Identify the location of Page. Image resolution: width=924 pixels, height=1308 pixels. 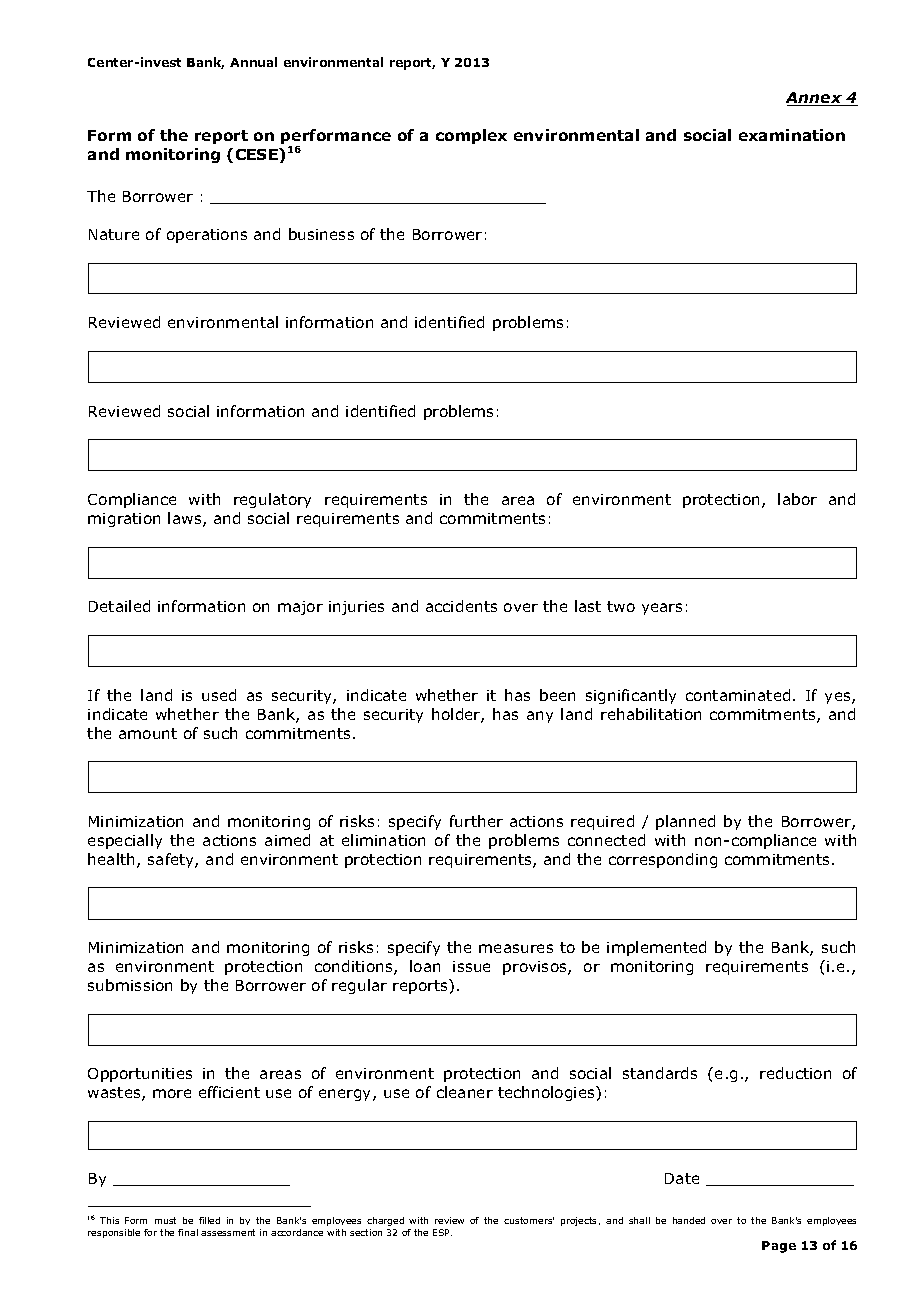
(779, 1247).
